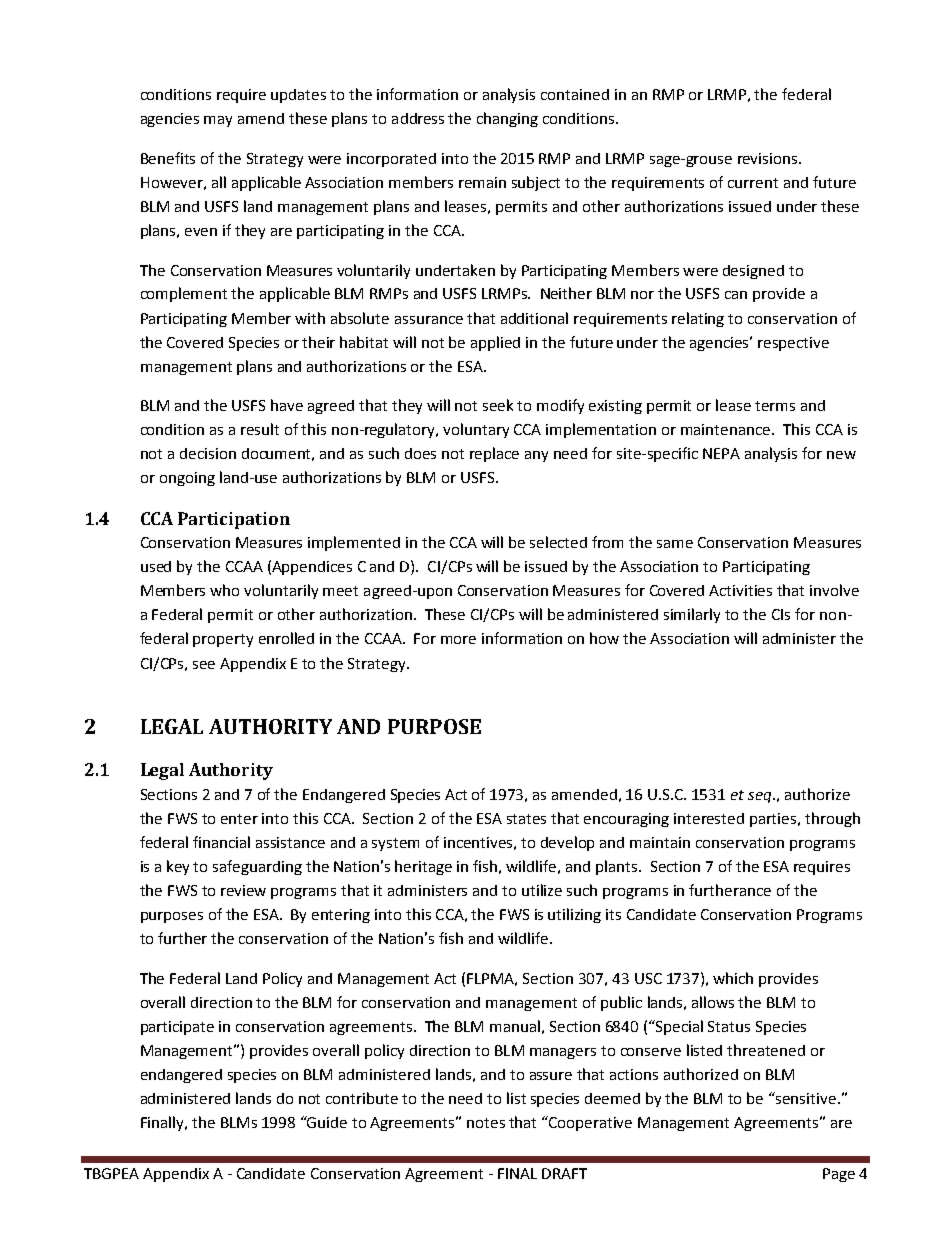  I want to click on revisions, so click(769, 158).
